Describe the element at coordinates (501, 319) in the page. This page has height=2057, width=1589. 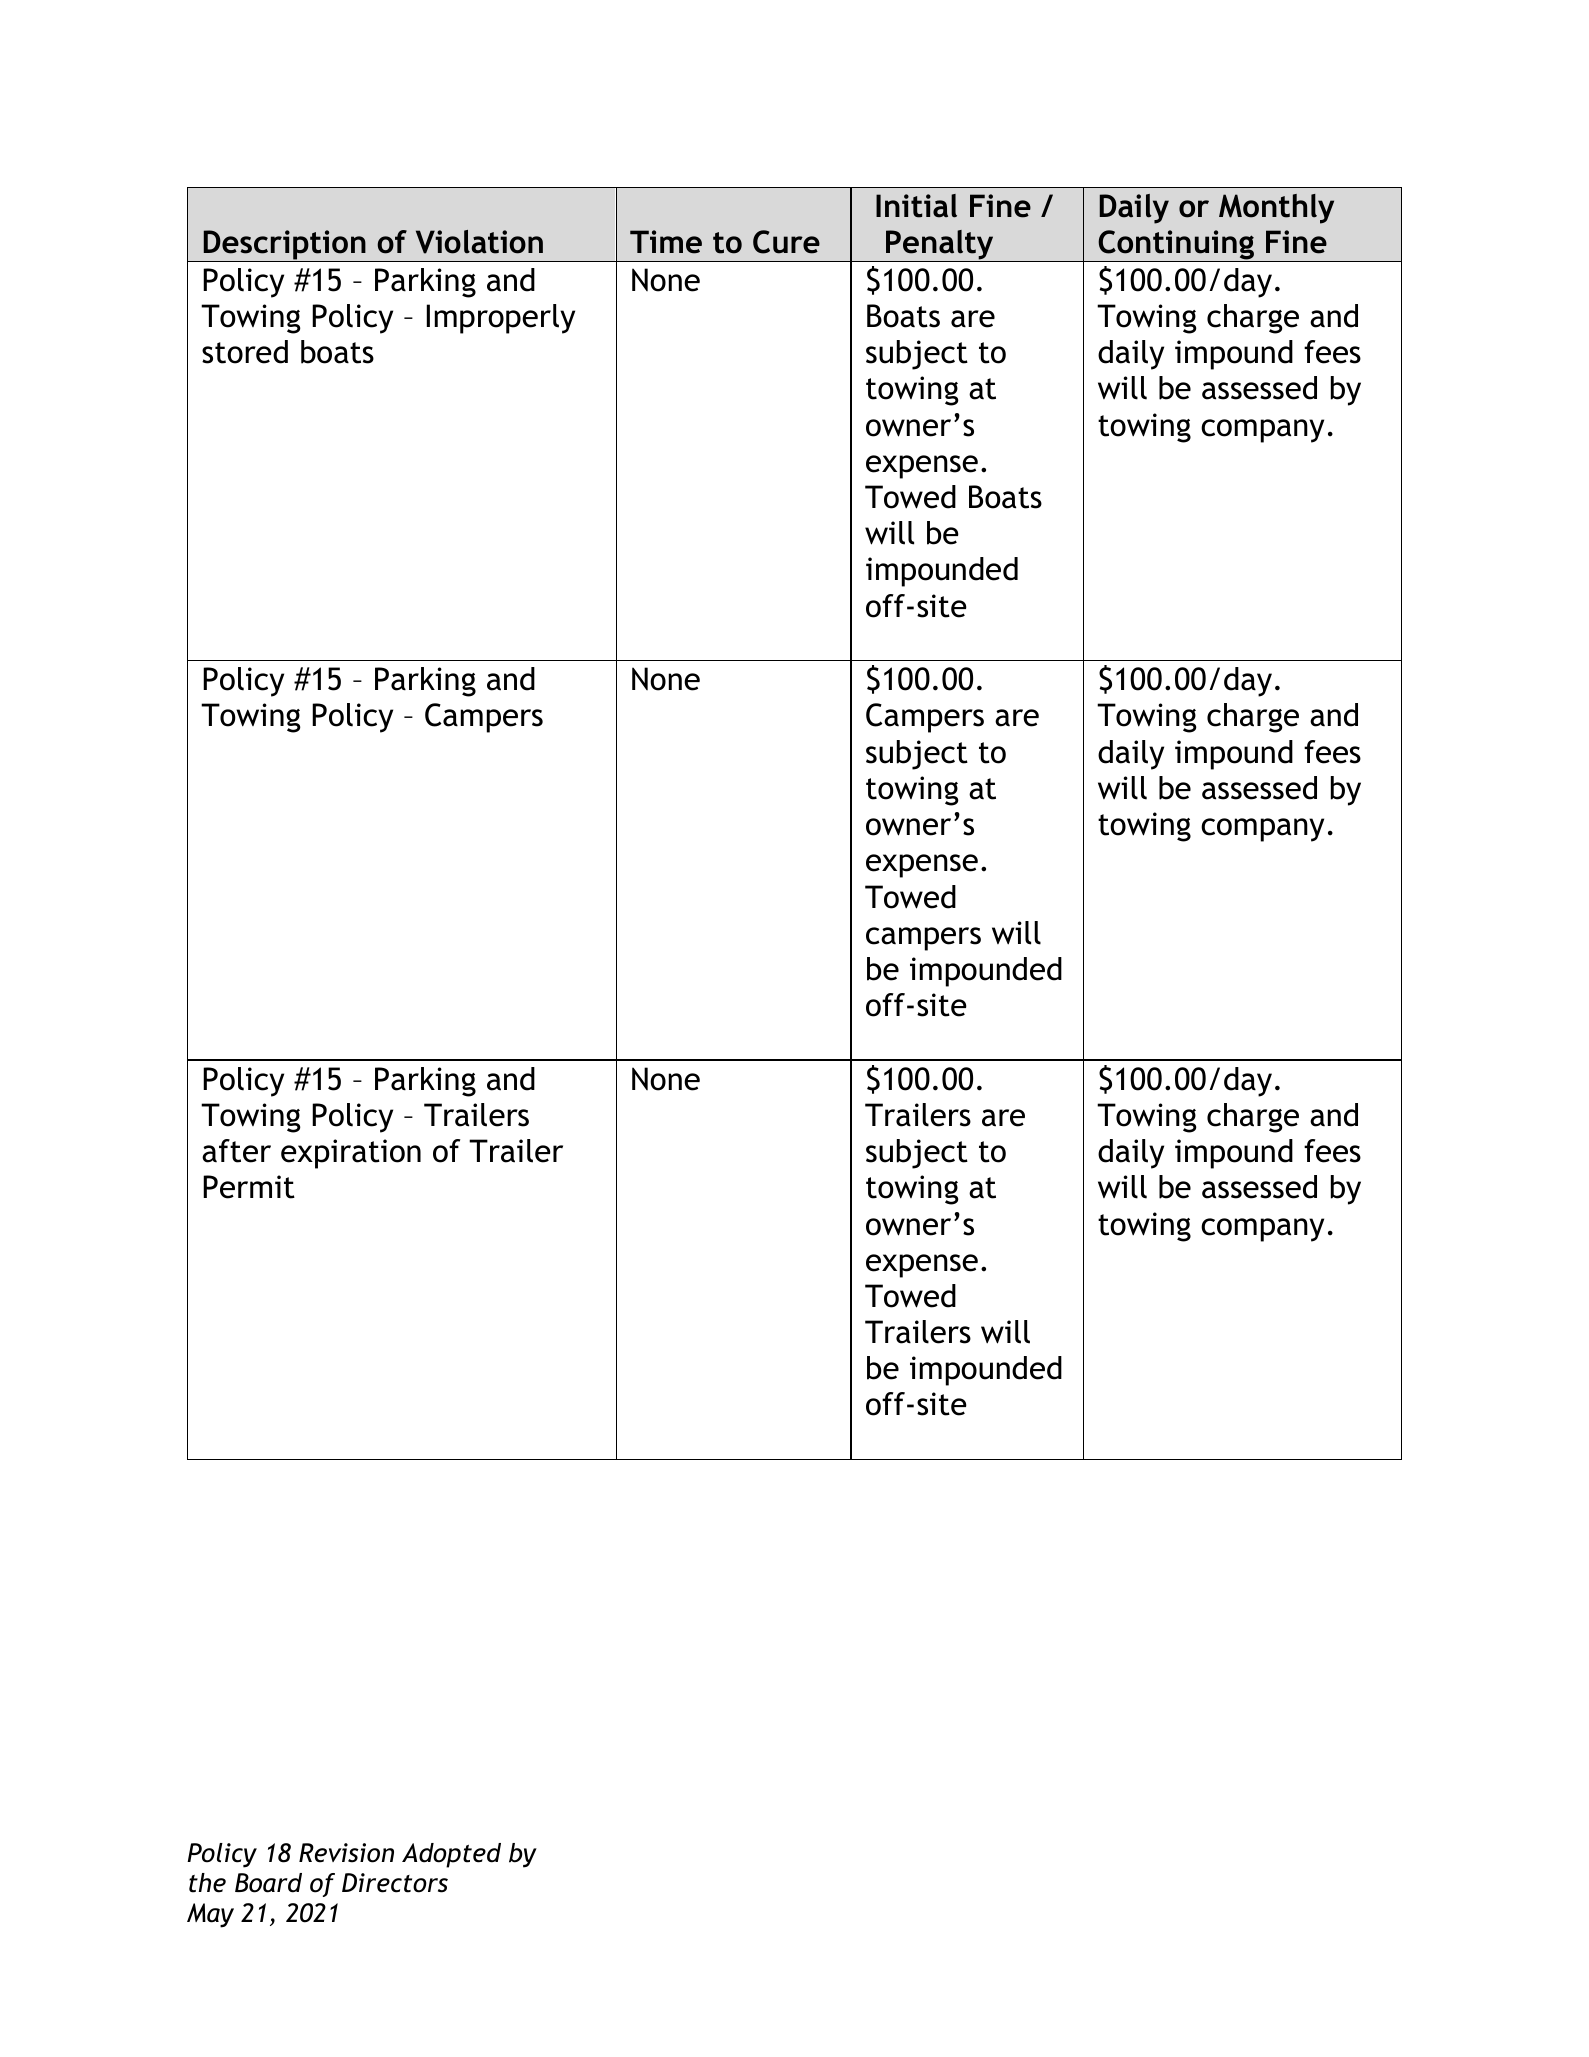
I see `Improperly` at that location.
